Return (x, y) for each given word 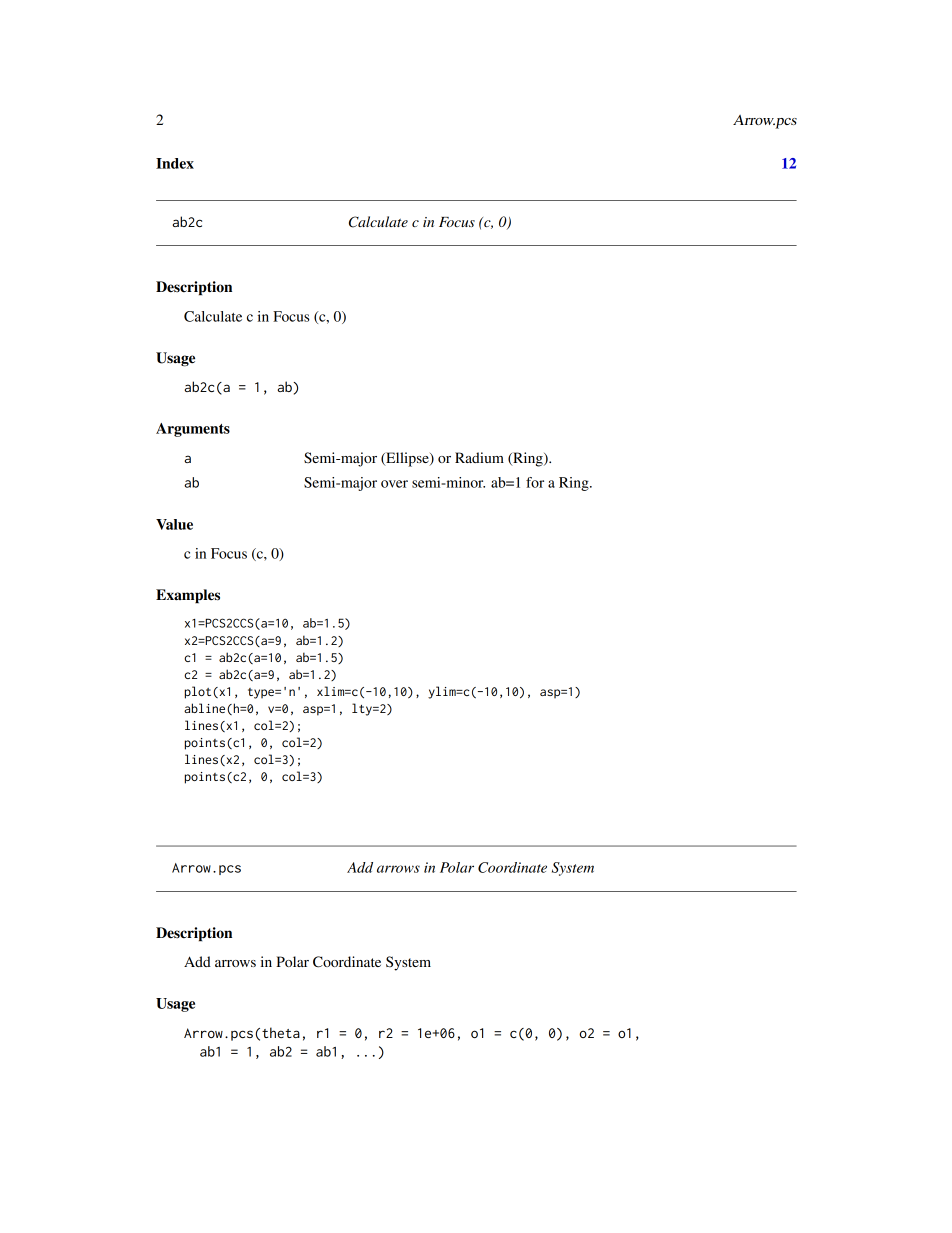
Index (175, 163)
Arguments (193, 430)
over (394, 484)
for (535, 482)
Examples (188, 596)
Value (174, 524)
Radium (479, 457)
